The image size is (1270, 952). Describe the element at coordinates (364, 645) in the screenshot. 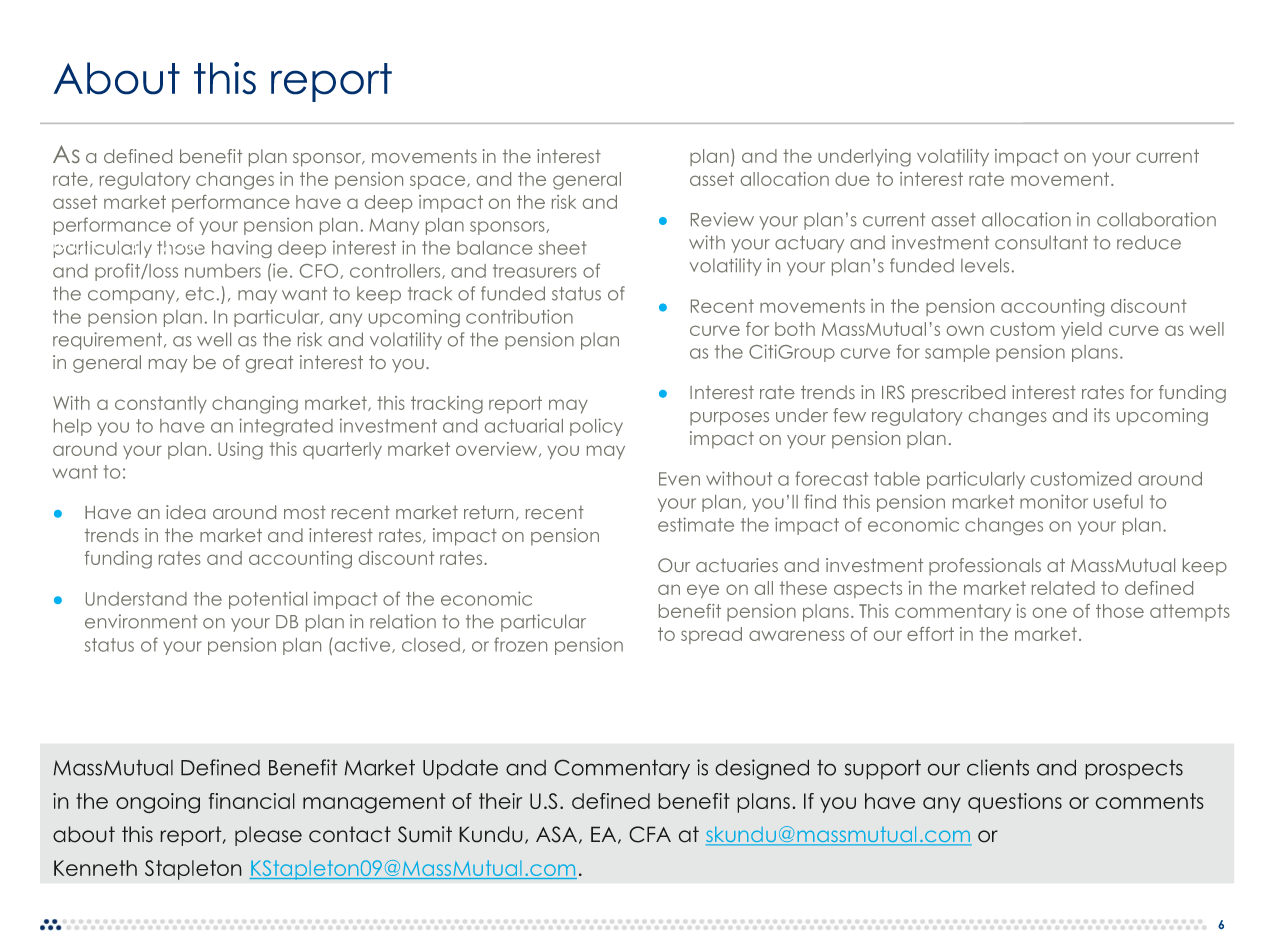

I see `active` at that location.
